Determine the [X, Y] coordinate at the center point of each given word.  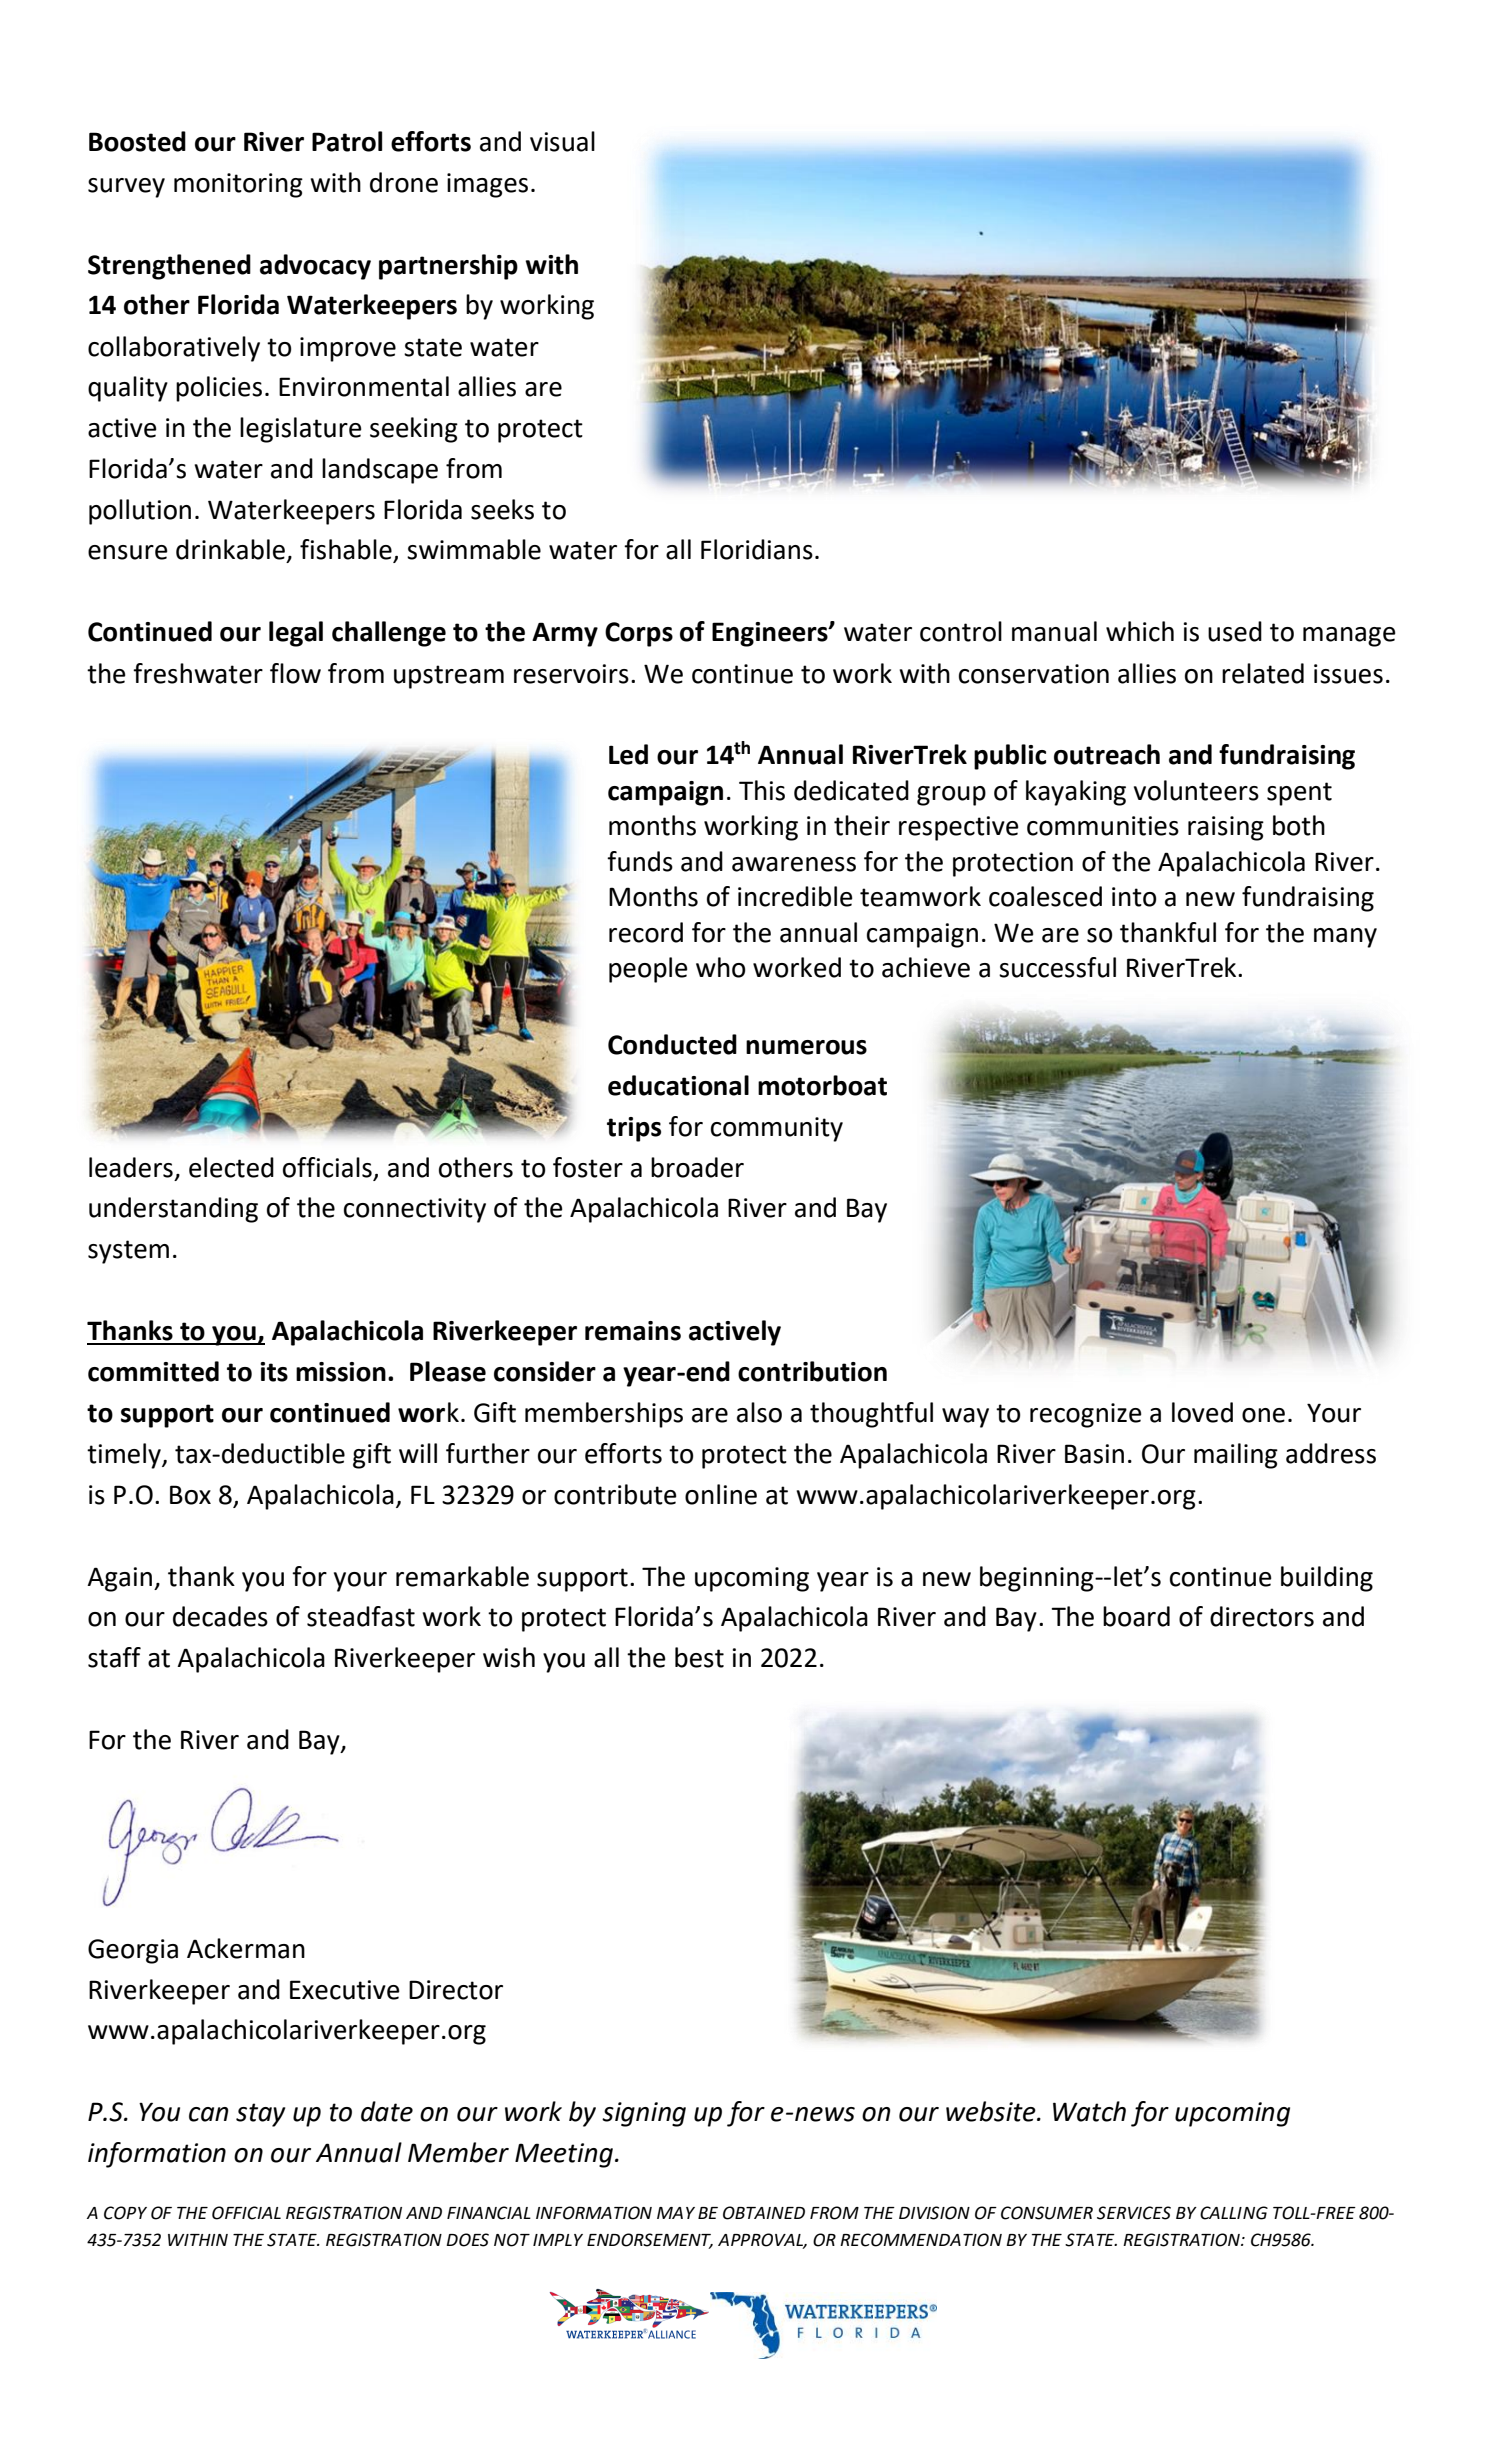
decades [220, 1616]
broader [697, 1167]
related [1263, 673]
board [1136, 1616]
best [699, 1657]
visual [562, 141]
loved [1202, 1412]
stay [260, 2115]
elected [231, 1167]
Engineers [771, 634]
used [1235, 631]
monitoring [238, 185]
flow [295, 673]
